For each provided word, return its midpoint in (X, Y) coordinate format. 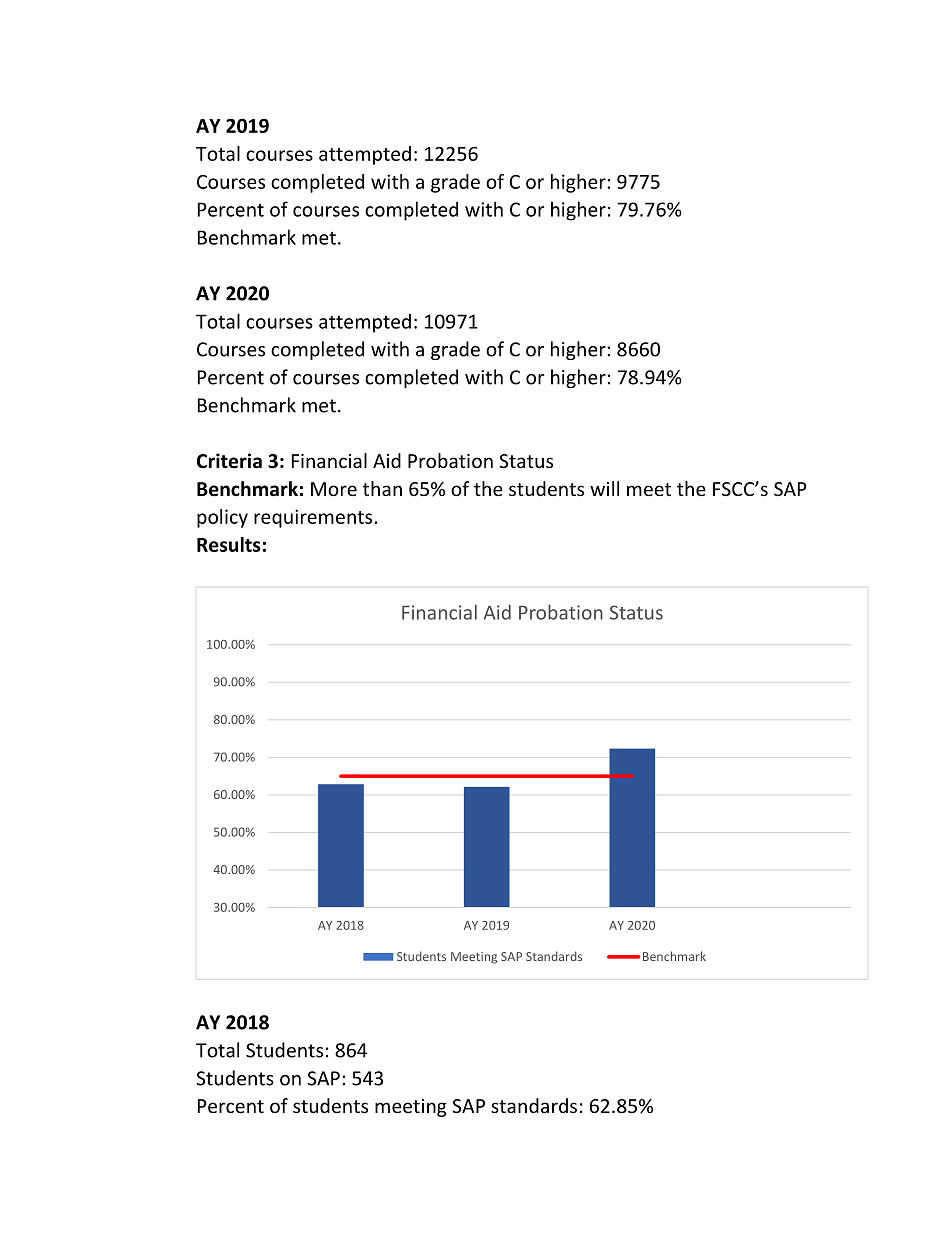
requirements (313, 518)
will (604, 488)
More (334, 489)
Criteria (229, 461)
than (382, 488)
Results (229, 544)
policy (222, 518)
